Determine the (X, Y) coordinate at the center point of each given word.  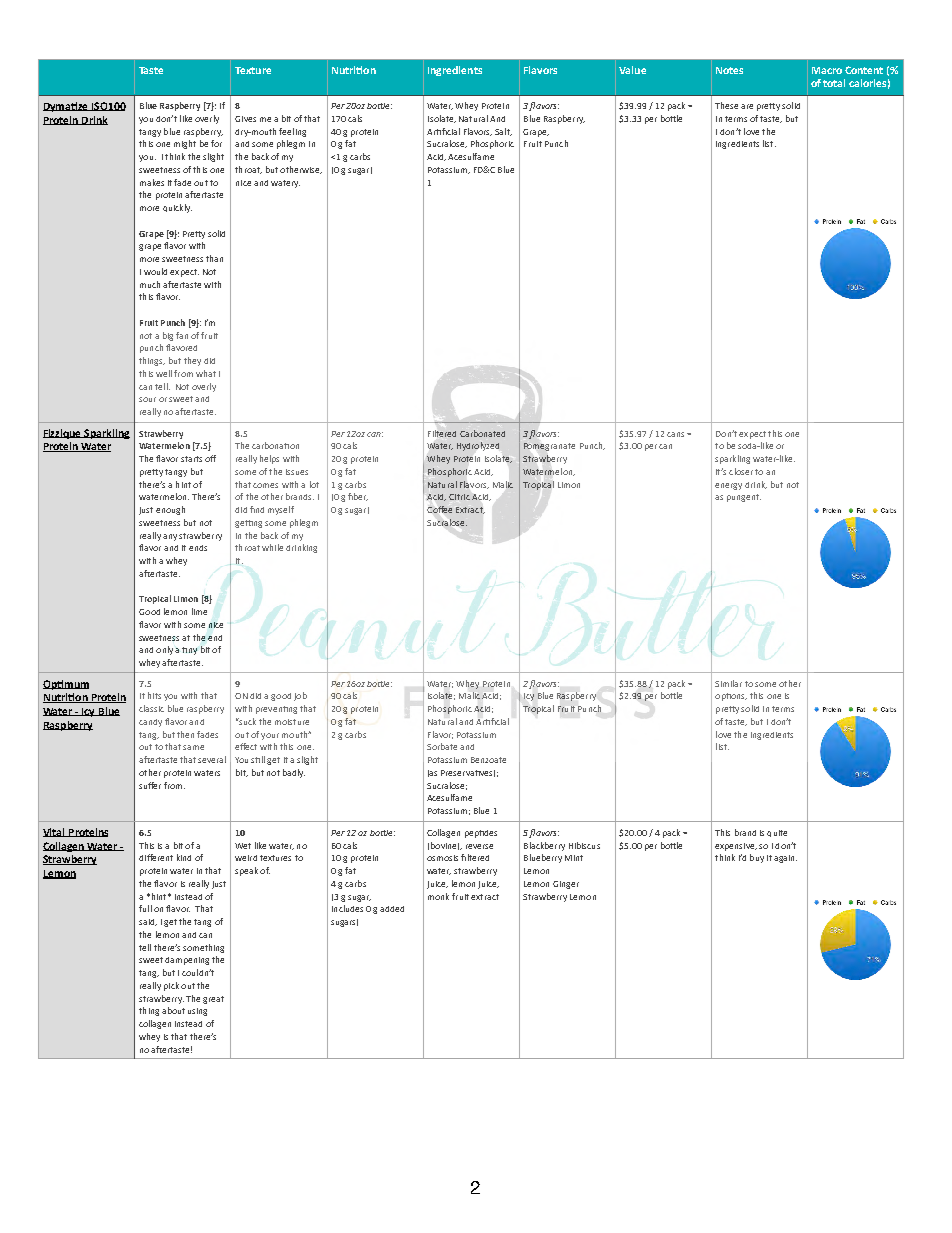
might (185, 144)
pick (171, 986)
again (785, 859)
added (392, 909)
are (747, 106)
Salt (503, 132)
